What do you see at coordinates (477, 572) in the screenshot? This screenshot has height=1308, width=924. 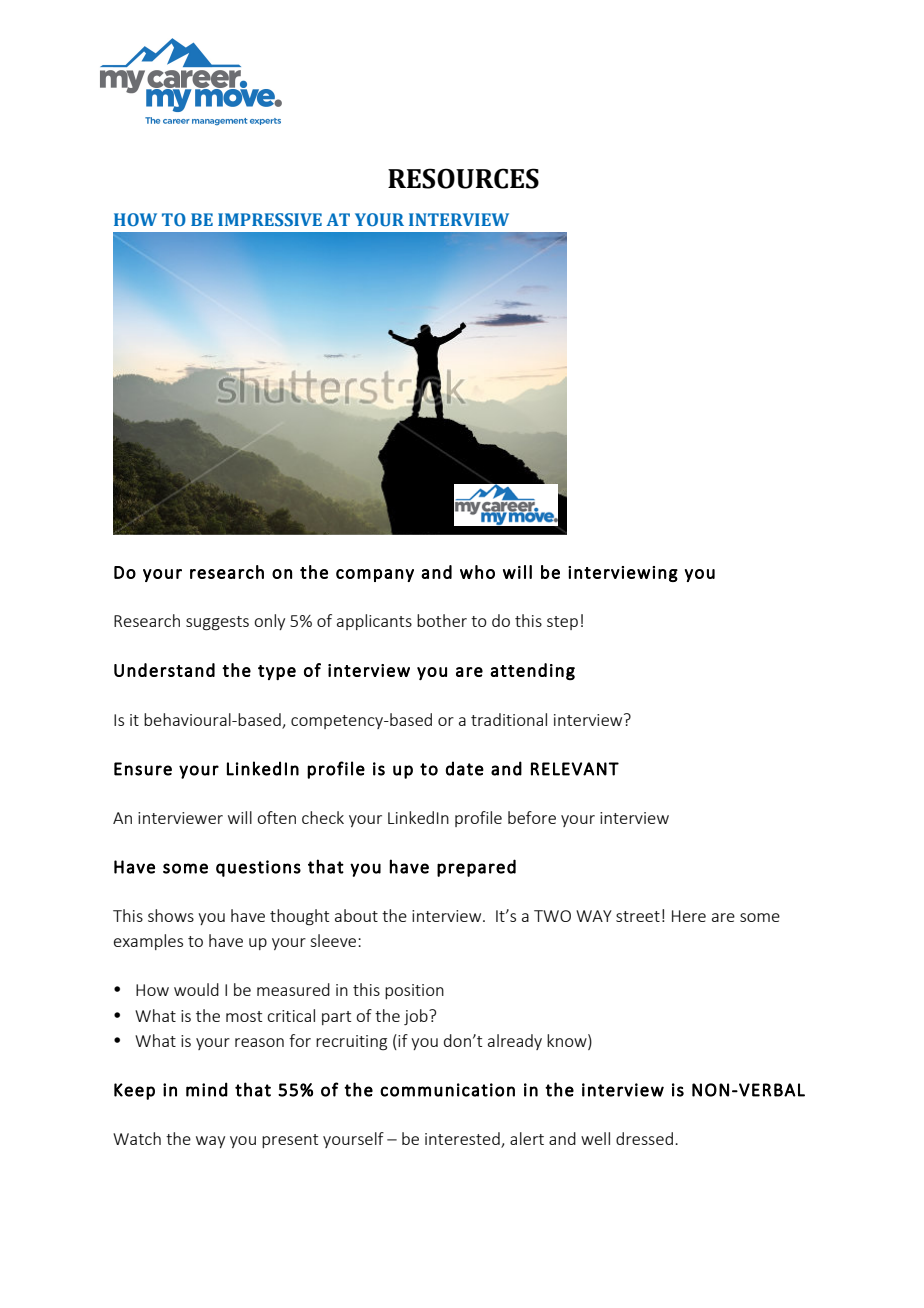 I see `who` at bounding box center [477, 572].
